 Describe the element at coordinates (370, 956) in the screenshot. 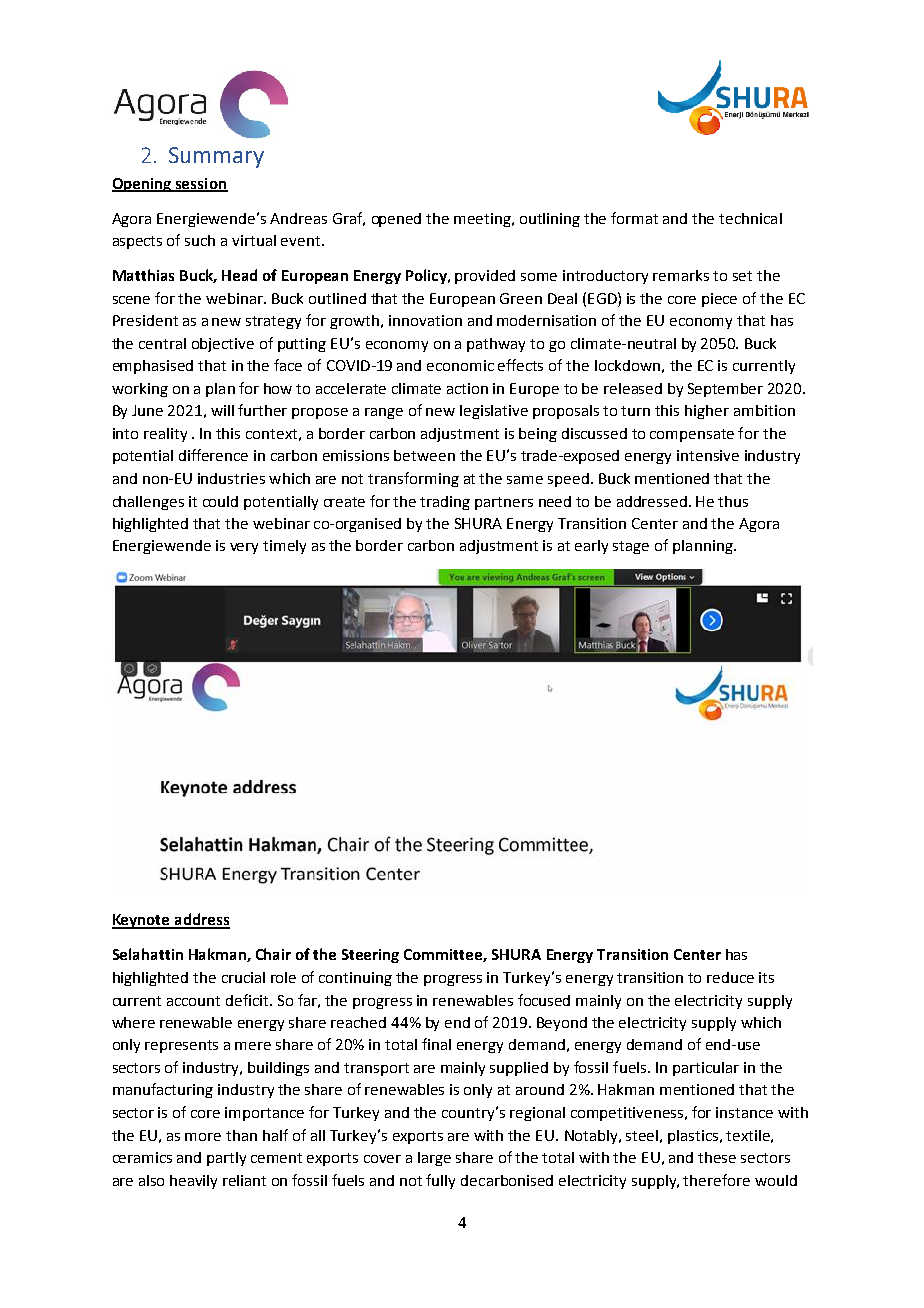

I see `Steering` at that location.
